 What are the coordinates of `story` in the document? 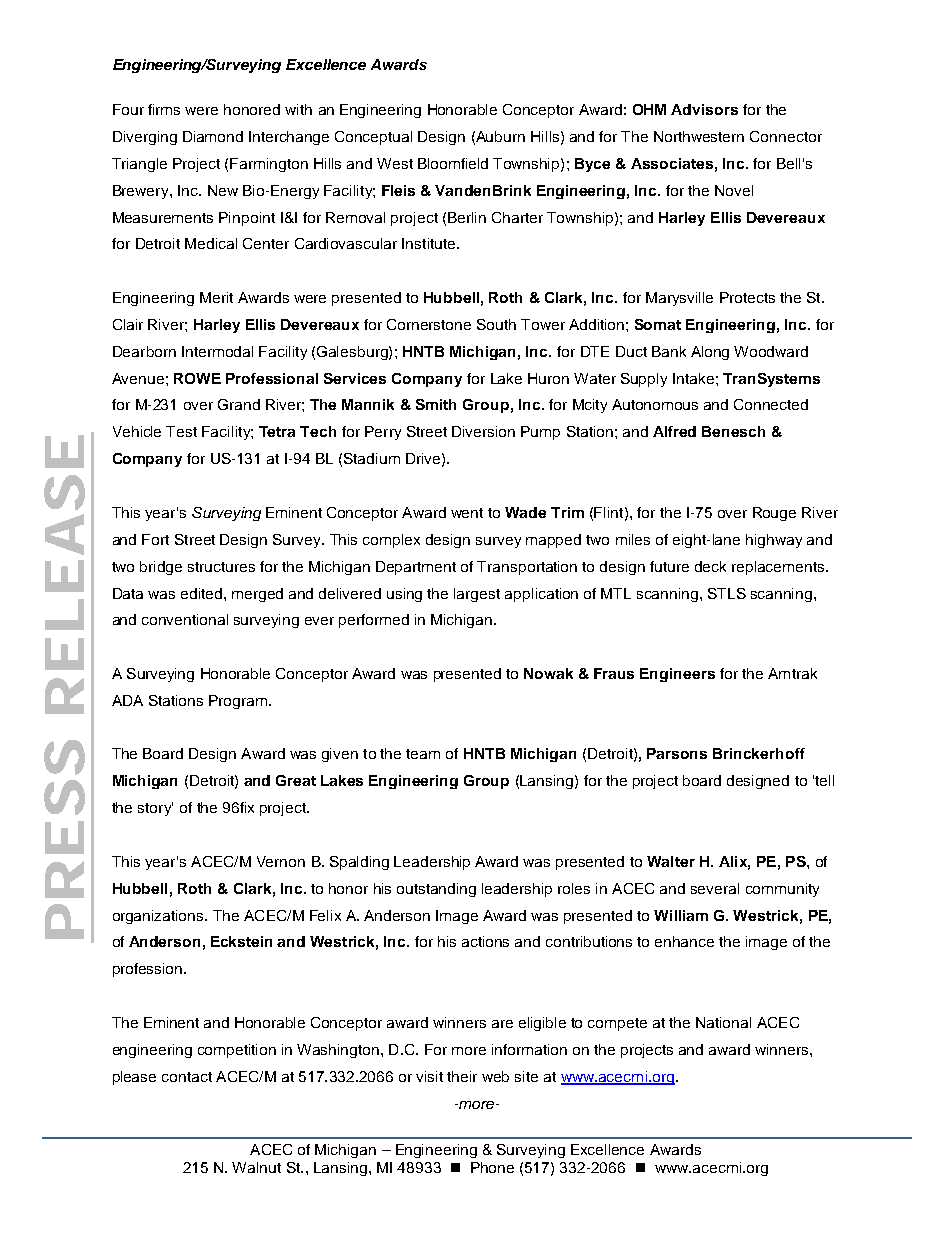 It's located at (155, 809).
